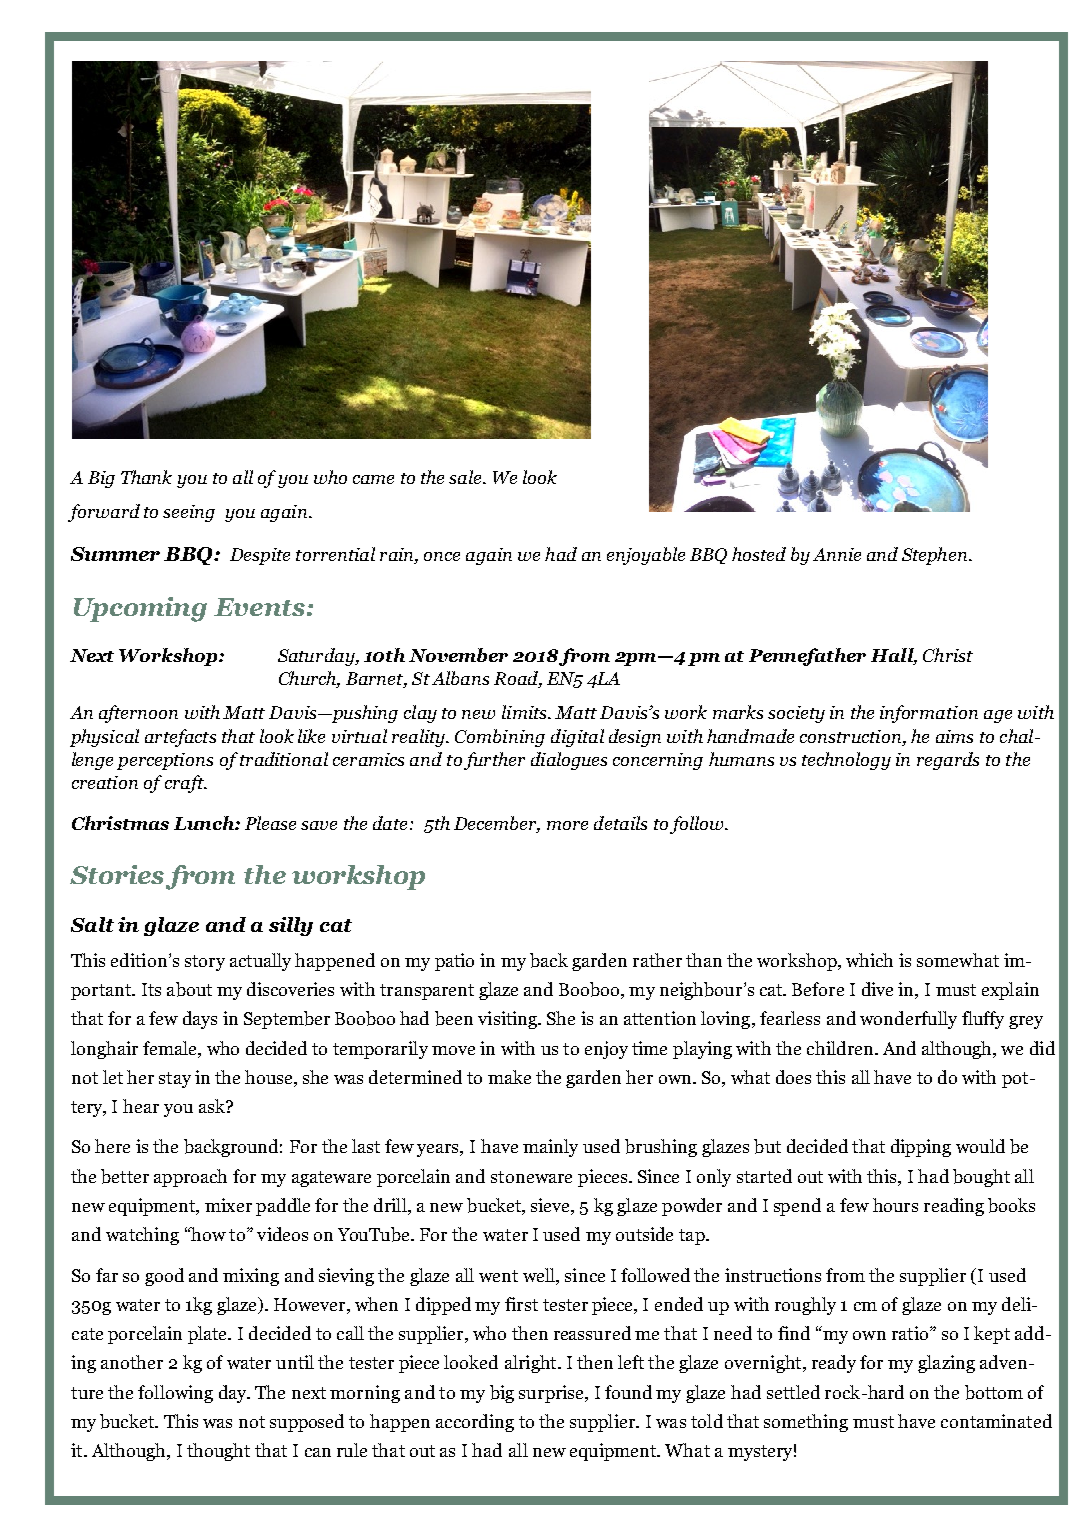 The image size is (1087, 1537). Describe the element at coordinates (869, 960) in the screenshot. I see `which` at that location.
